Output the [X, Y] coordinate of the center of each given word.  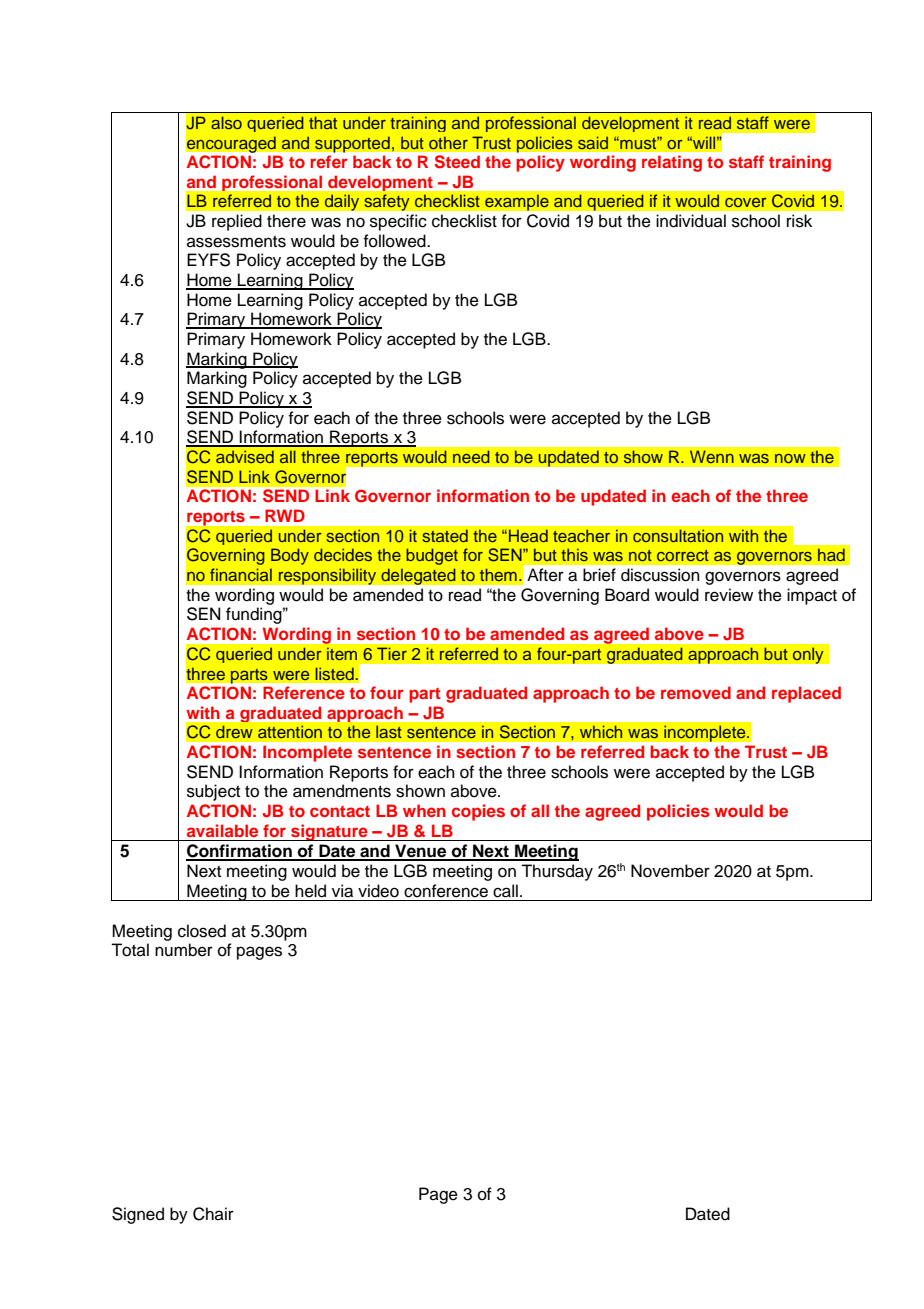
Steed [457, 162]
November [670, 871]
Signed [138, 1215]
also [226, 122]
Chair [213, 1214]
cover [746, 202]
